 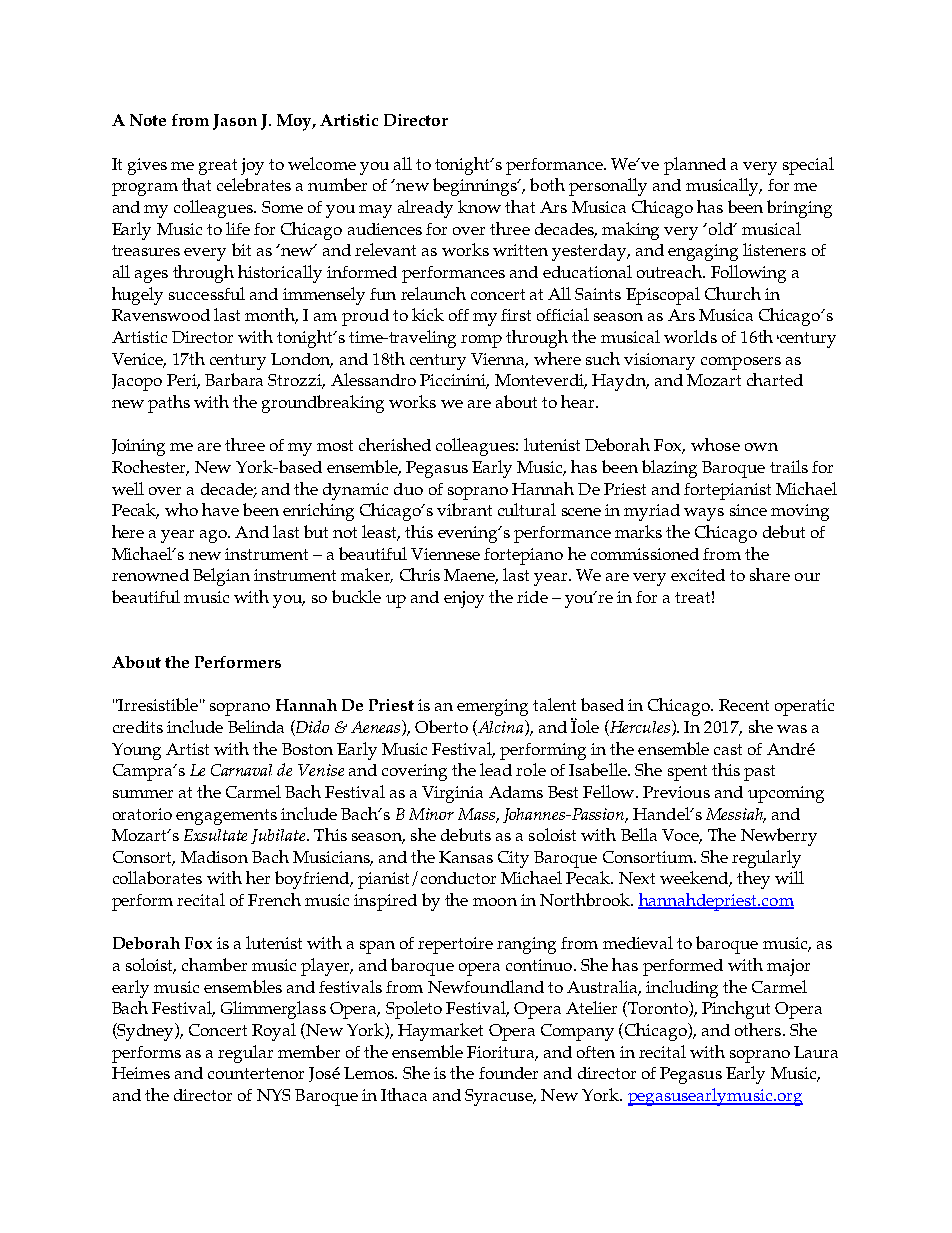 I want to click on founder, so click(x=508, y=1073).
